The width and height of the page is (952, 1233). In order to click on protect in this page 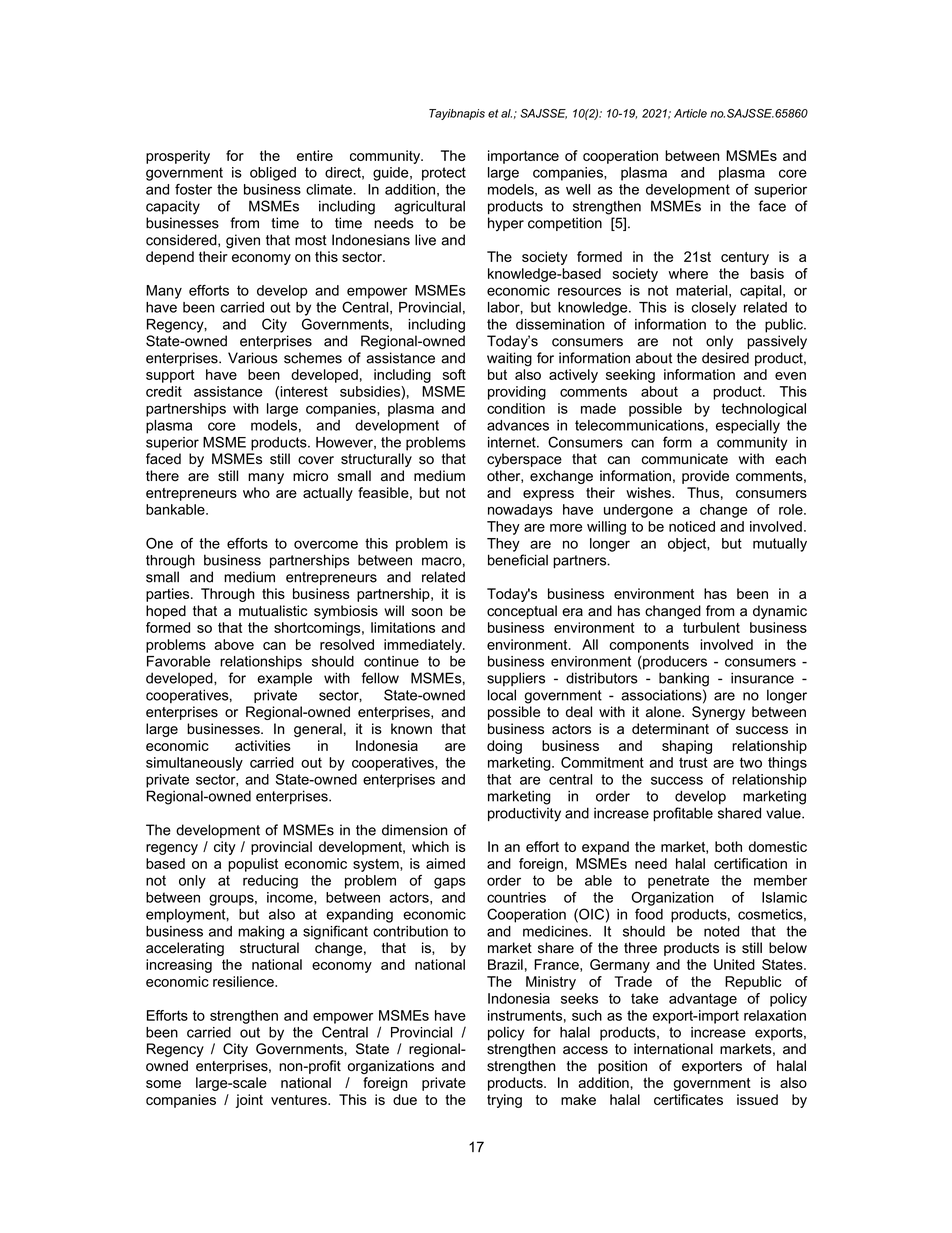, I will do `click(444, 174)`.
